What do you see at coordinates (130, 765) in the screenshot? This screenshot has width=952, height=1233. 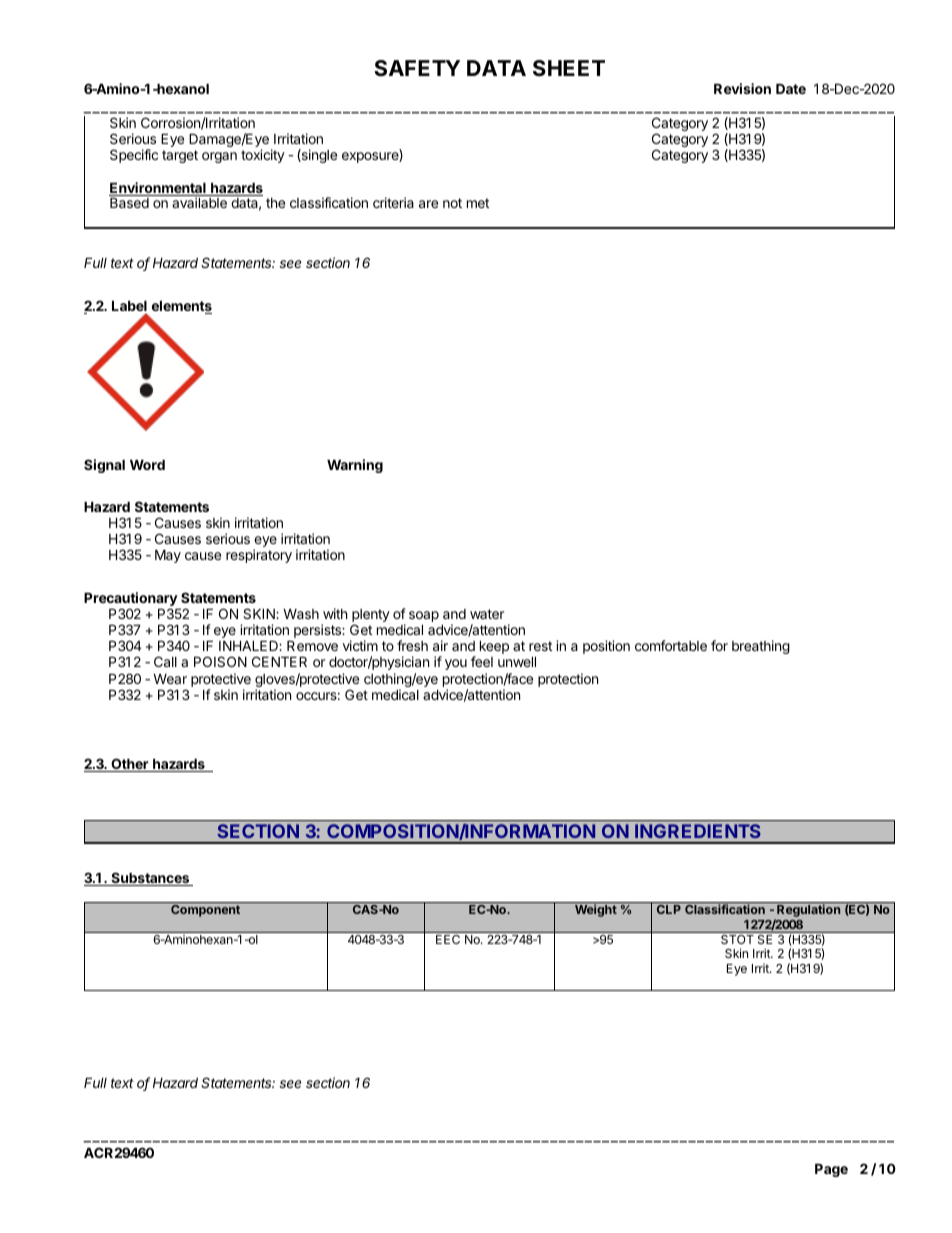 I see `Other` at bounding box center [130, 765].
